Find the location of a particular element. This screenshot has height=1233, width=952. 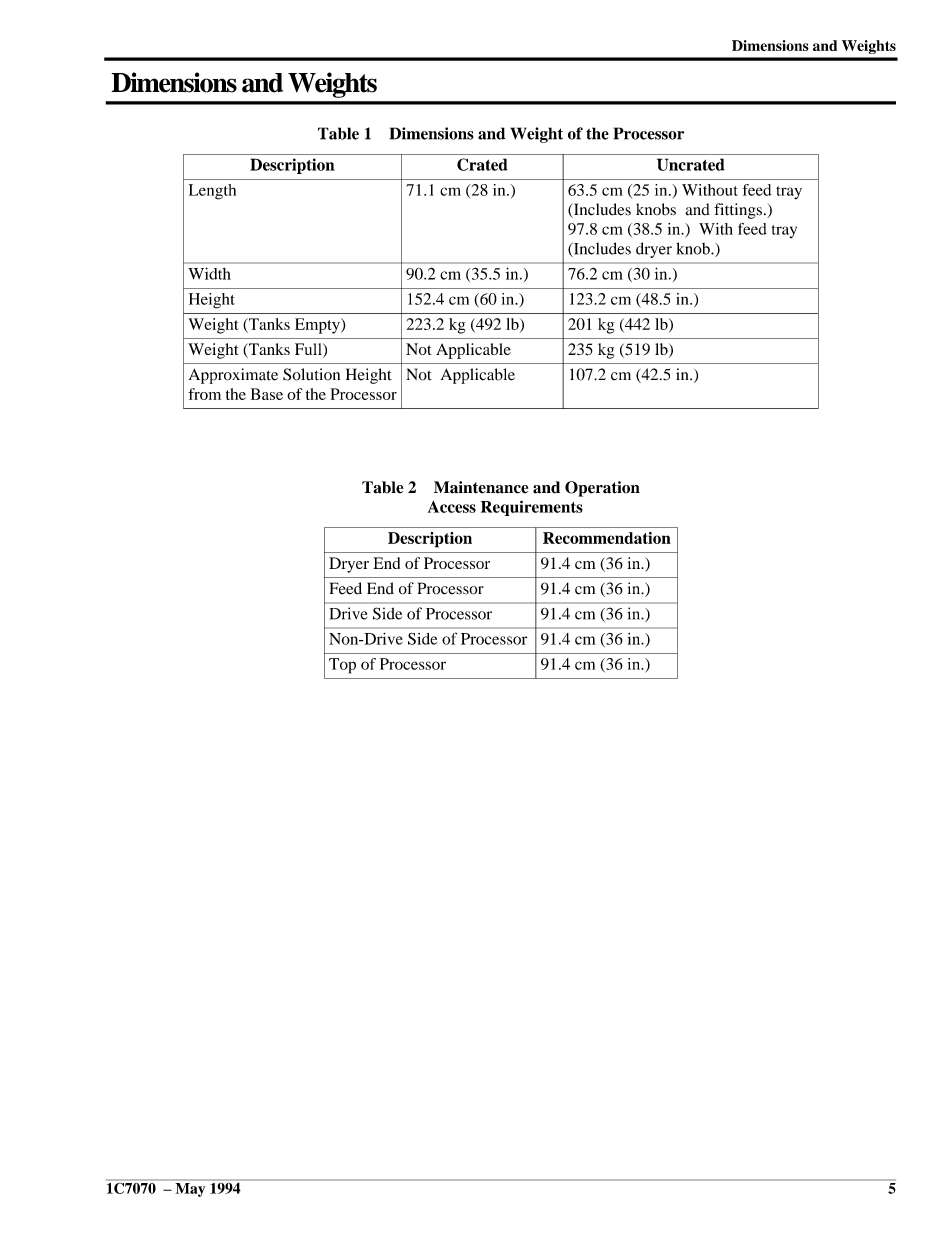

May is located at coordinates (190, 1190).
